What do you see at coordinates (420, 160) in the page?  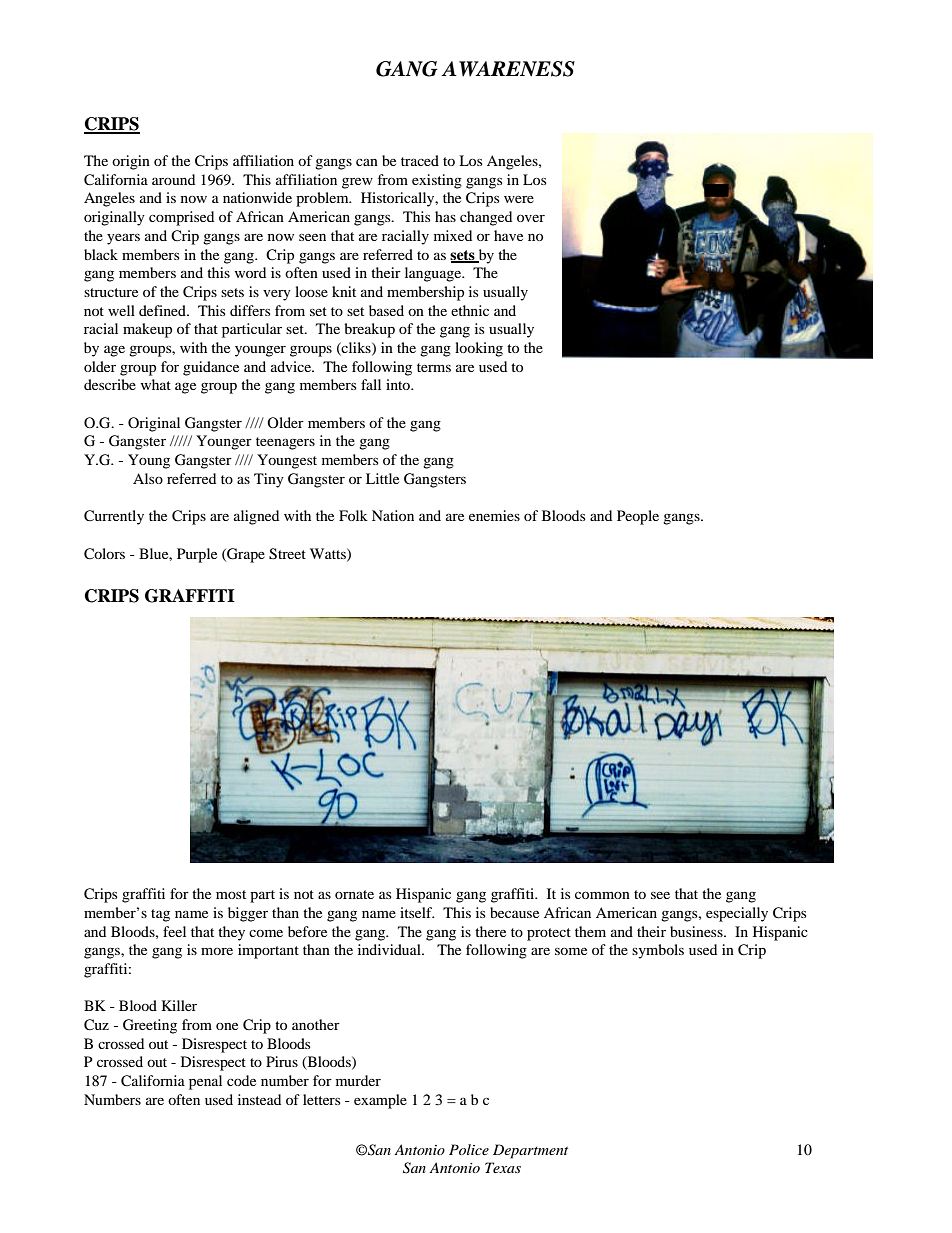 I see `traced` at bounding box center [420, 160].
